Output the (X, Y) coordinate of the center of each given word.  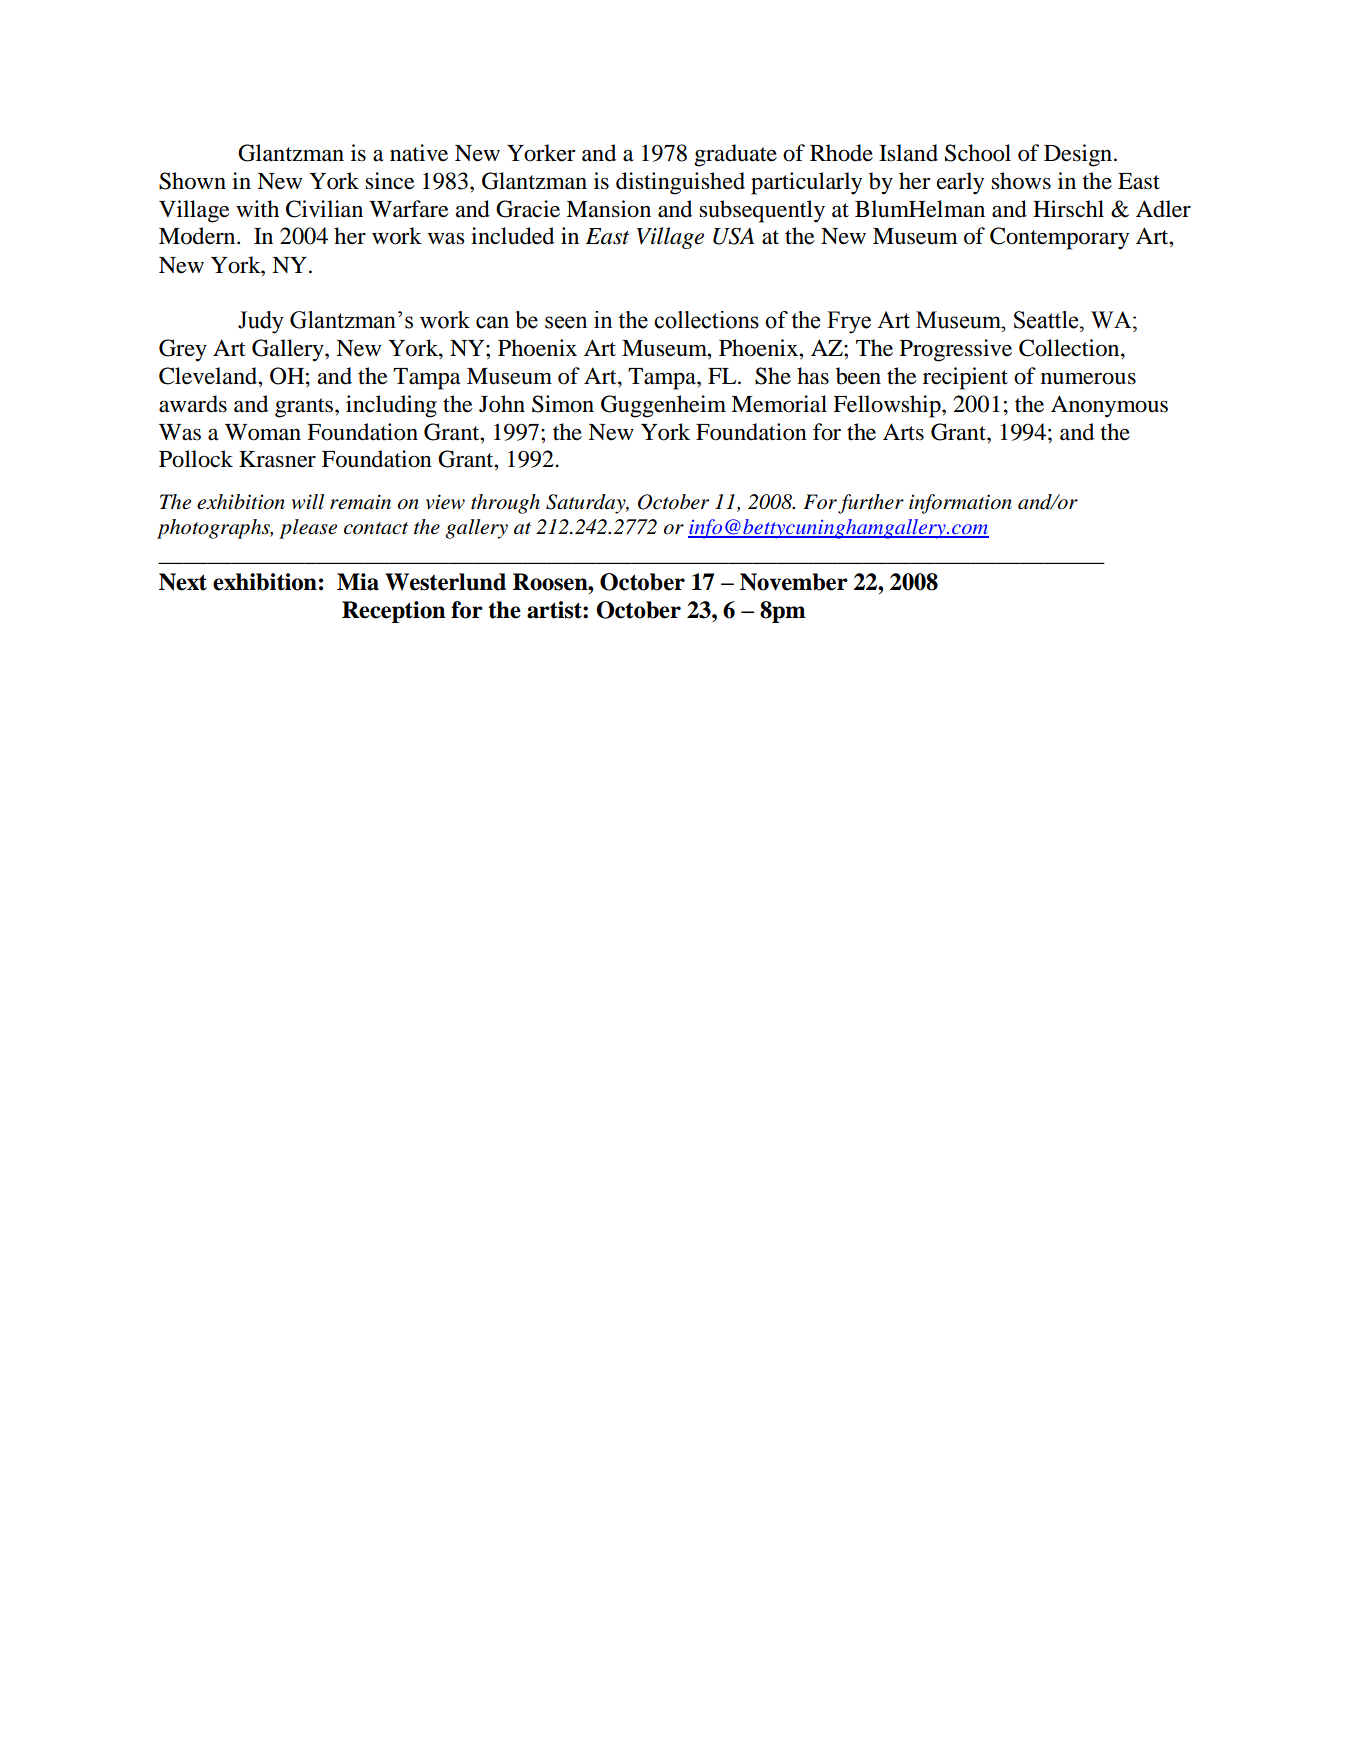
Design (1079, 155)
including (391, 406)
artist (555, 610)
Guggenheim (663, 406)
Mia (358, 582)
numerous (1088, 379)
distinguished (680, 183)
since (390, 181)
